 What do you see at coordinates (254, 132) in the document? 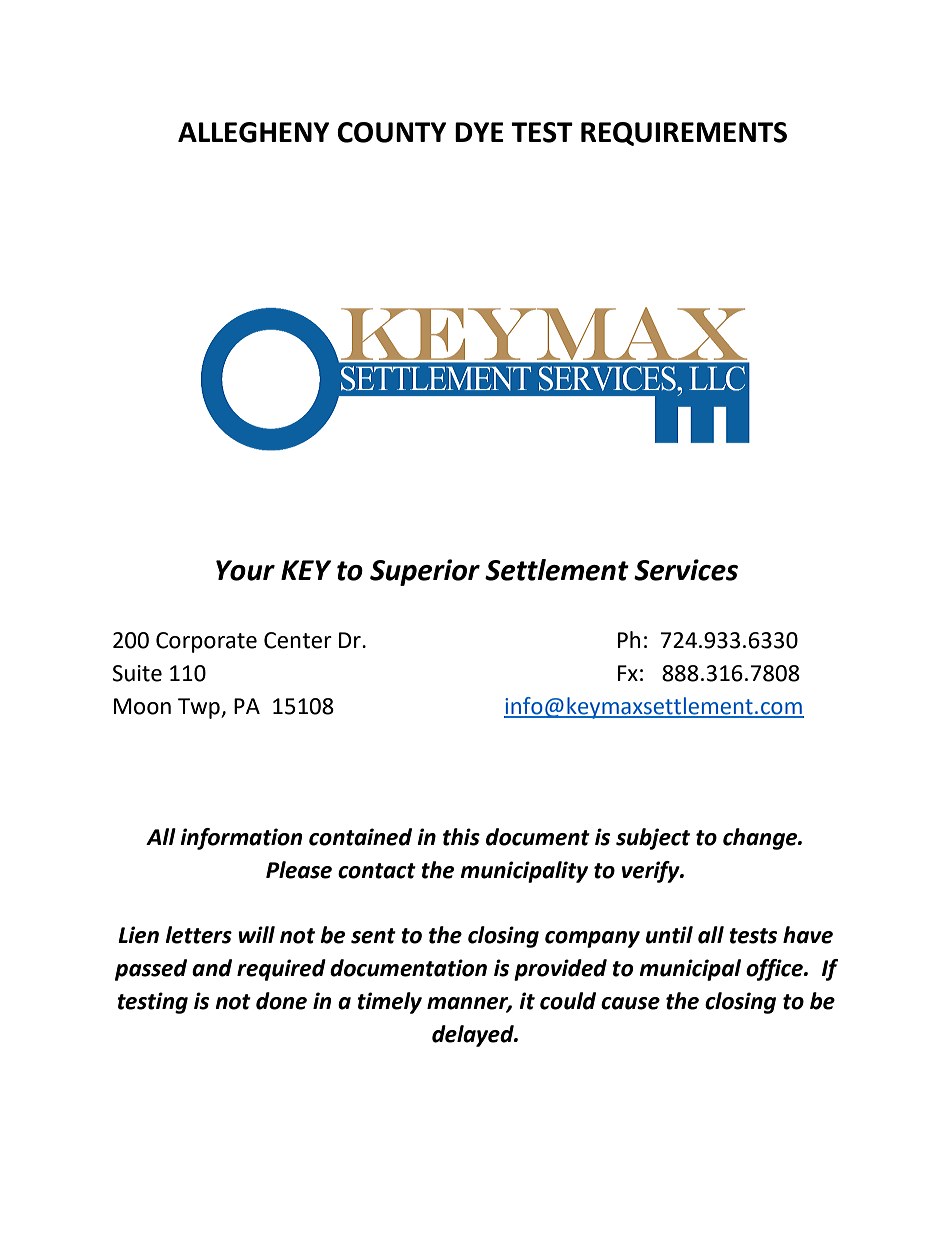
I see `ALLEGHENY` at bounding box center [254, 132].
